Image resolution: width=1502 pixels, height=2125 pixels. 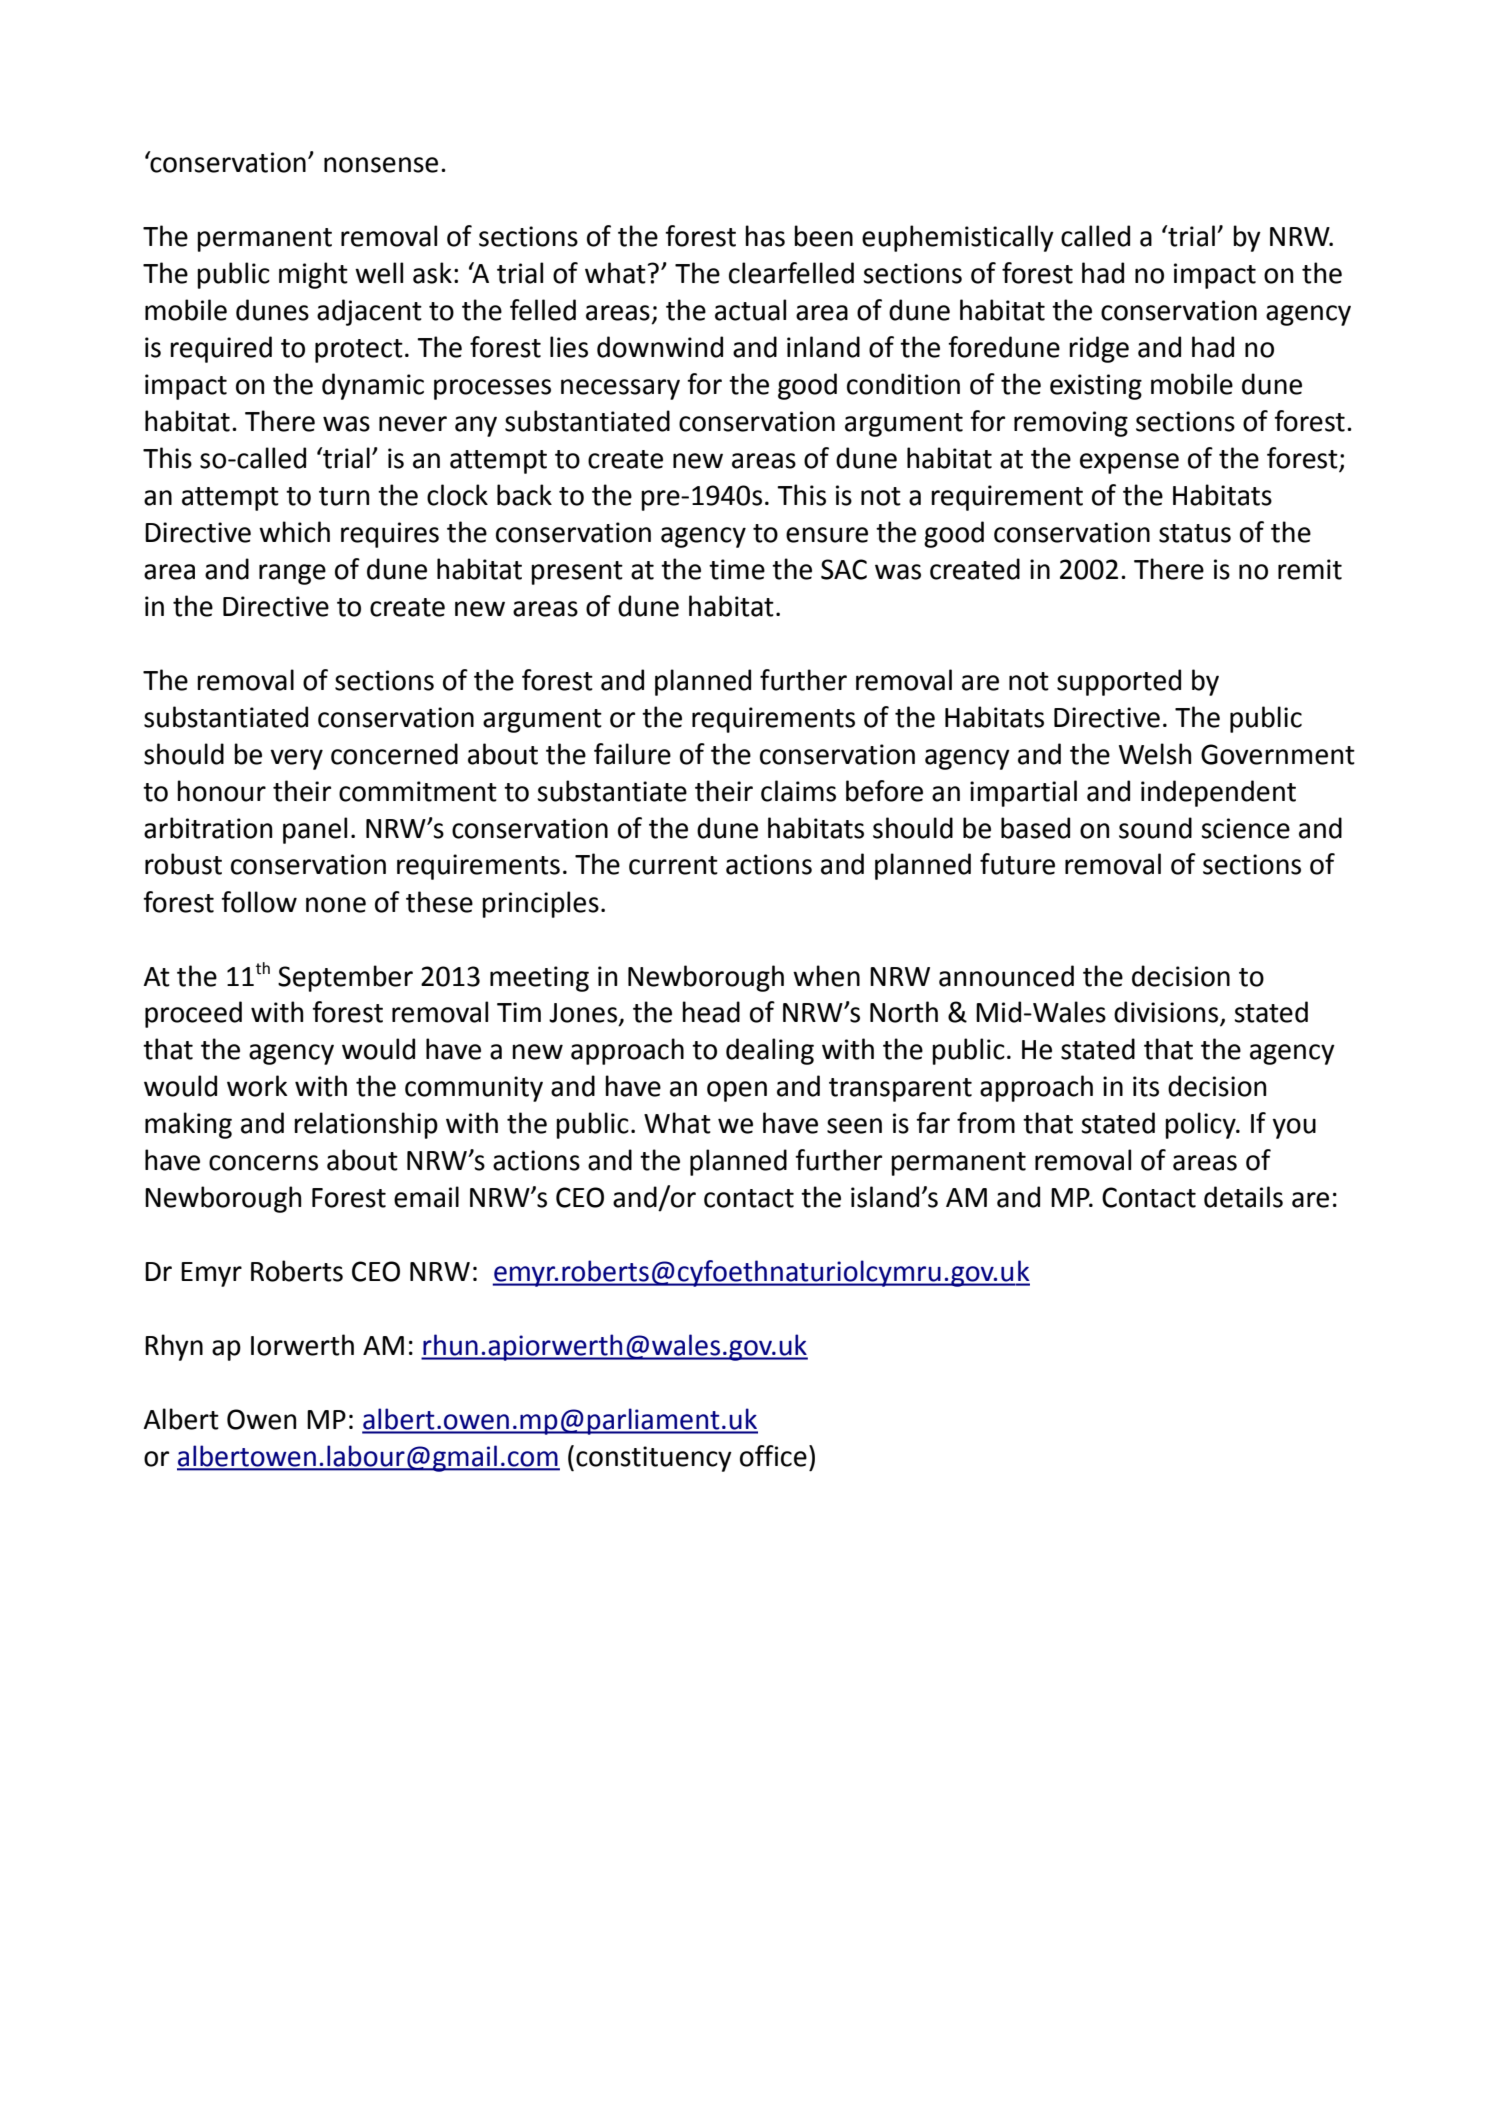 I want to click on September, so click(x=345, y=978).
